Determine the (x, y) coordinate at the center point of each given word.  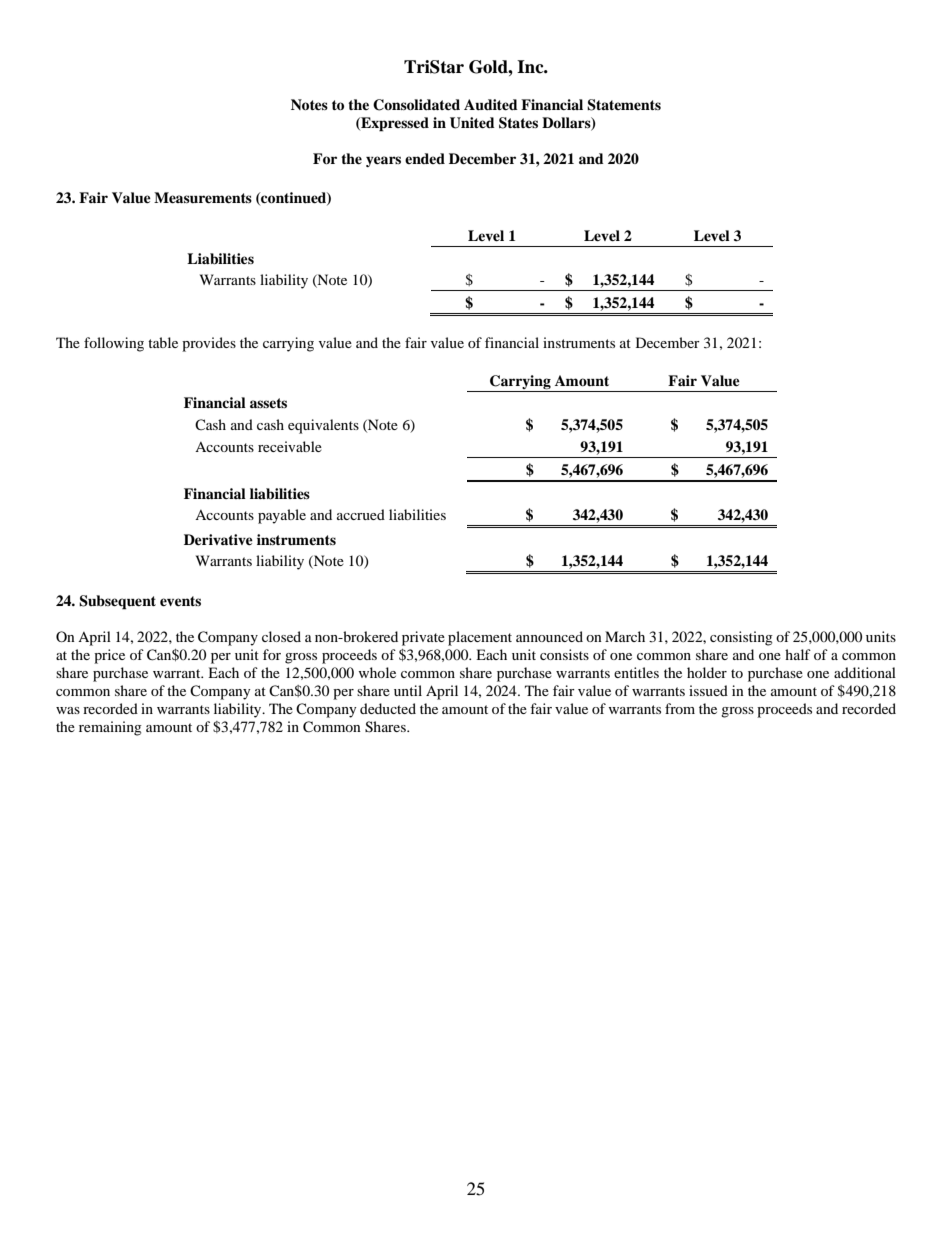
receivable (290, 446)
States (518, 123)
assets (268, 403)
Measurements (203, 197)
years (383, 161)
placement (480, 638)
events (180, 601)
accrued (361, 514)
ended (425, 158)
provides (209, 344)
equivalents (323, 426)
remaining (110, 728)
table (163, 342)
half (798, 654)
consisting (741, 638)
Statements (624, 105)
